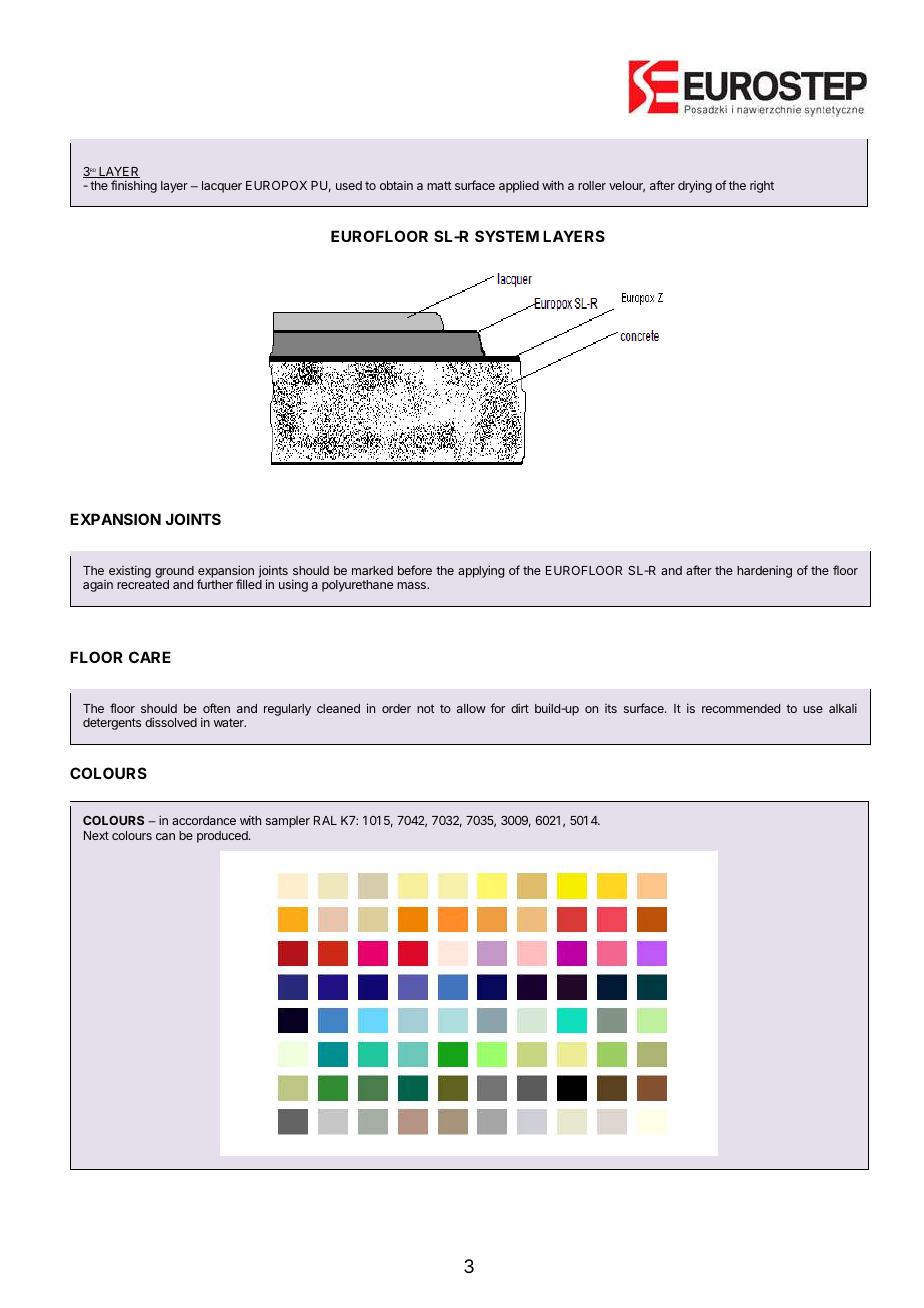 This page has height=1308, width=924. I want to click on right, so click(762, 187).
